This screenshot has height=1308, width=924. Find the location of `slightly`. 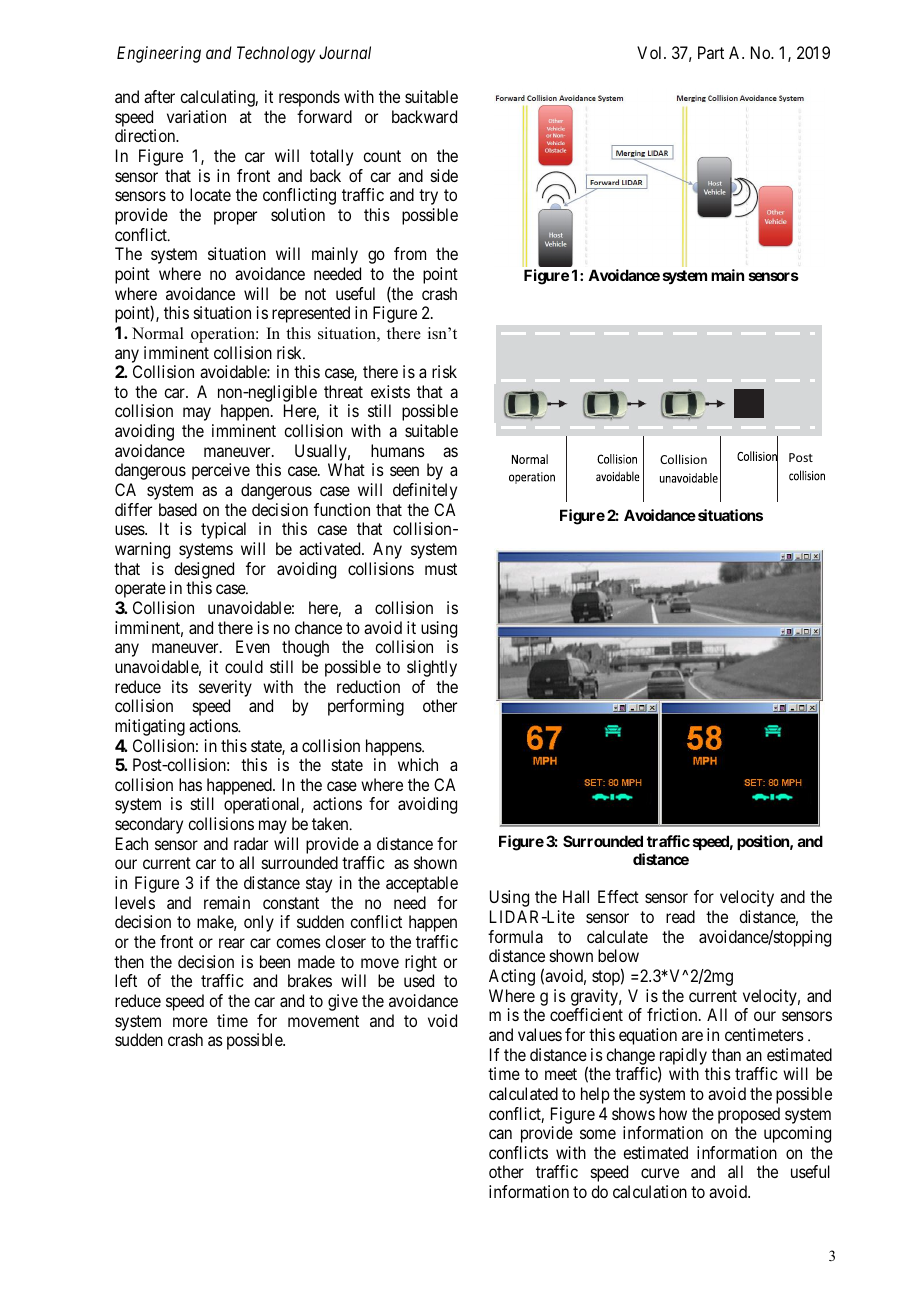

slightly is located at coordinates (432, 668).
